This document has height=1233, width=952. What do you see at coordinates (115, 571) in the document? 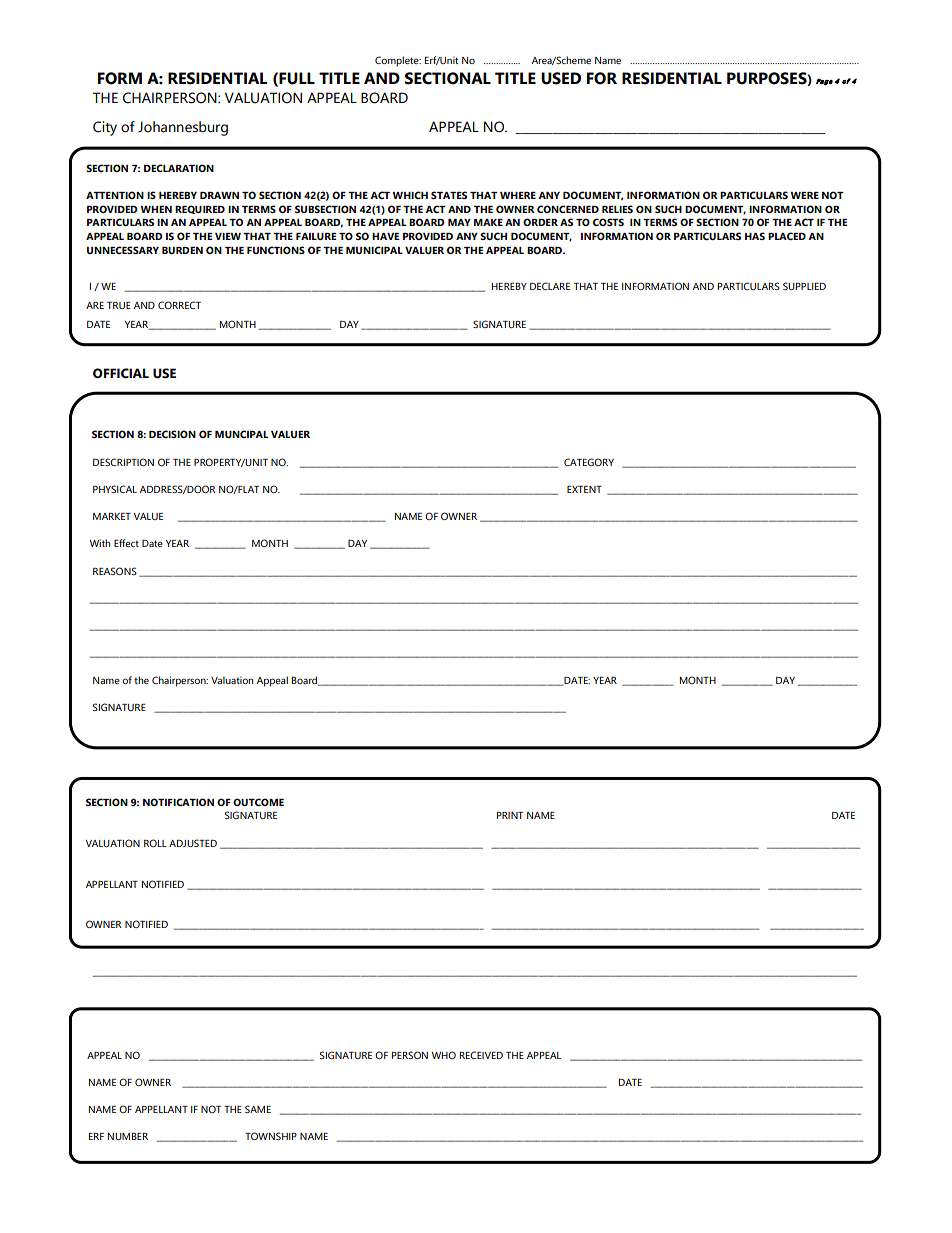
I see `REASONS` at bounding box center [115, 571].
